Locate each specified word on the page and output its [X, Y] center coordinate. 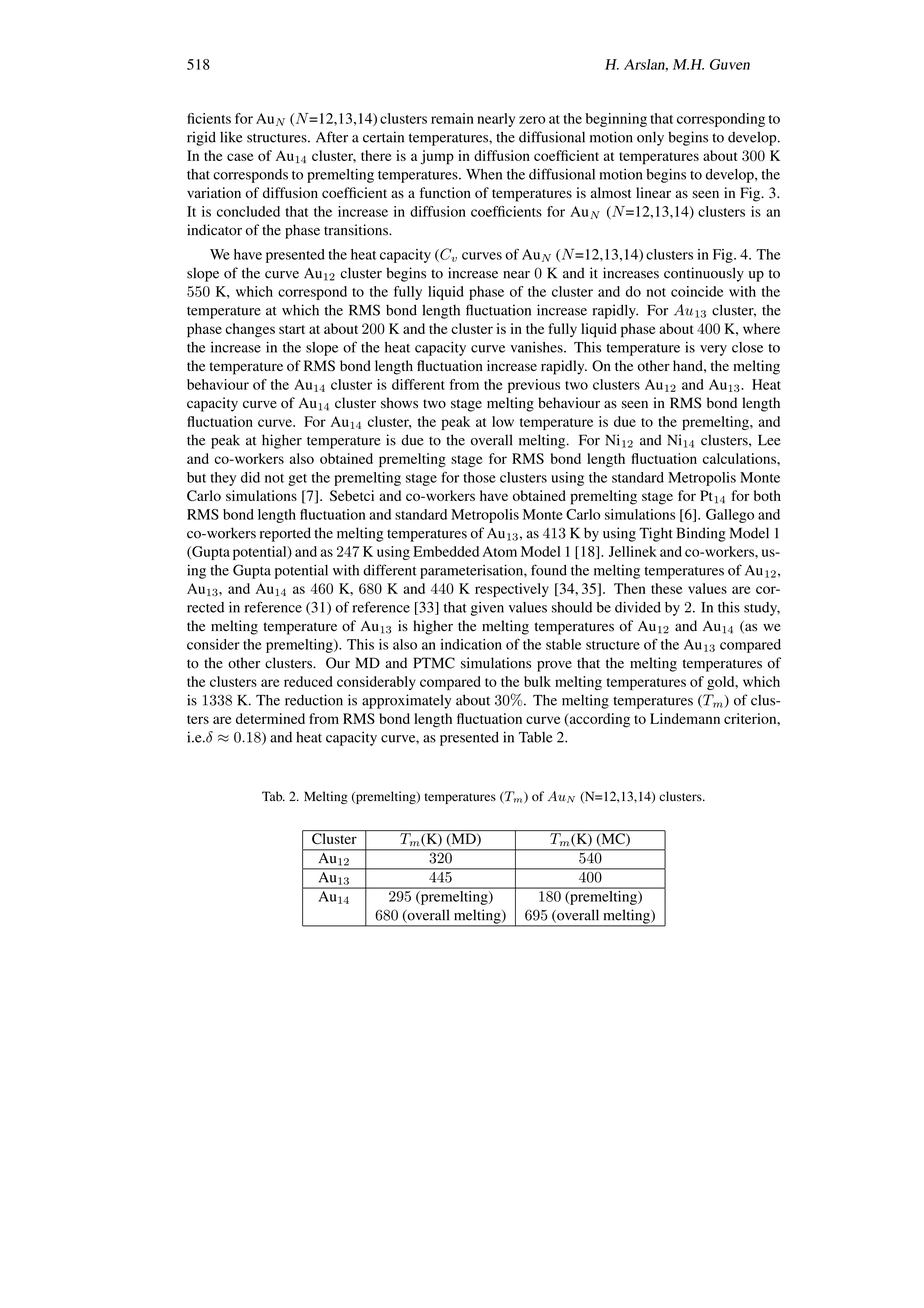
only [650, 138]
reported [285, 534]
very [713, 350]
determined [270, 718]
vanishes [537, 347]
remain [452, 118]
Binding [701, 534]
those [479, 477]
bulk [537, 681]
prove [554, 666]
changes [250, 330]
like [231, 137]
